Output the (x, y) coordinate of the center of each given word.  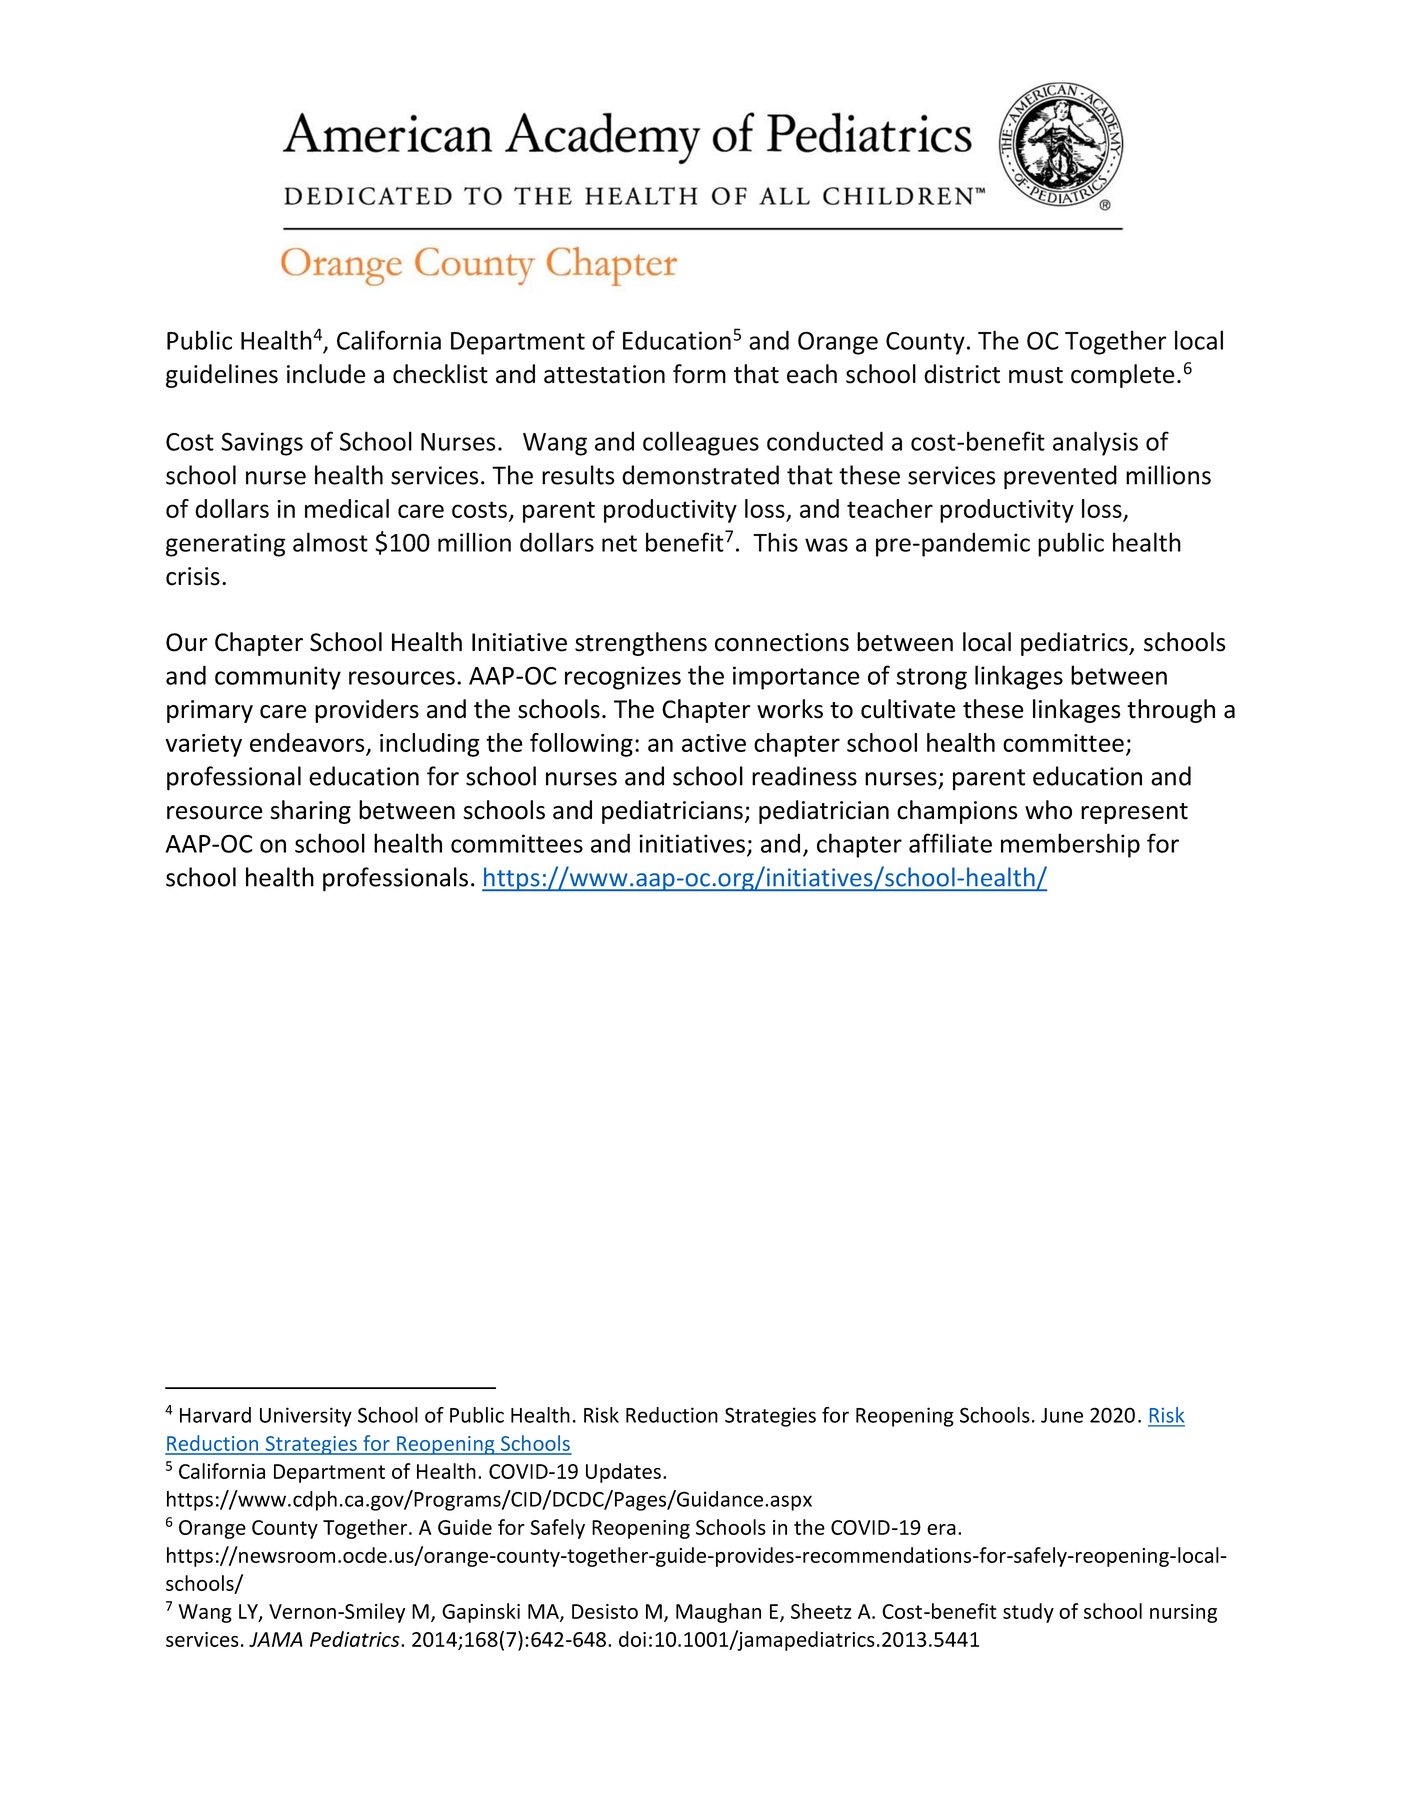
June (1062, 1415)
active (714, 743)
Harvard (215, 1415)
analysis (1095, 443)
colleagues (701, 443)
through (1171, 711)
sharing (310, 812)
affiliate (950, 843)
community (278, 678)
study (1028, 1613)
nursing (1183, 1613)
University (306, 1417)
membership (1070, 845)
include (326, 374)
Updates (623, 1473)
